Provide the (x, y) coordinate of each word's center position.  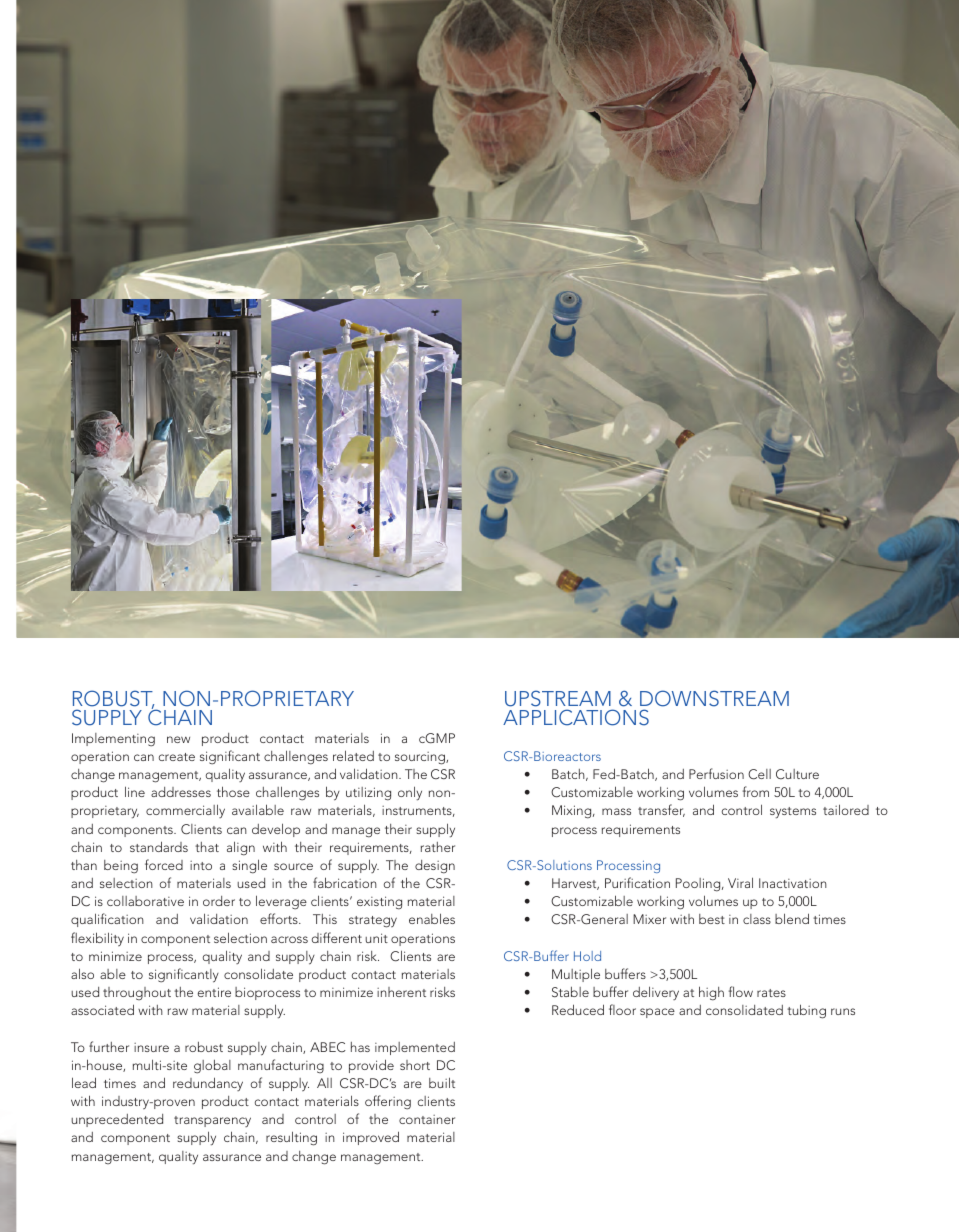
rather (438, 847)
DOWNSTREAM (714, 700)
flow (740, 991)
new (178, 739)
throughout (137, 993)
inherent (401, 992)
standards (159, 846)
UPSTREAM (559, 700)
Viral (740, 882)
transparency (212, 1121)
